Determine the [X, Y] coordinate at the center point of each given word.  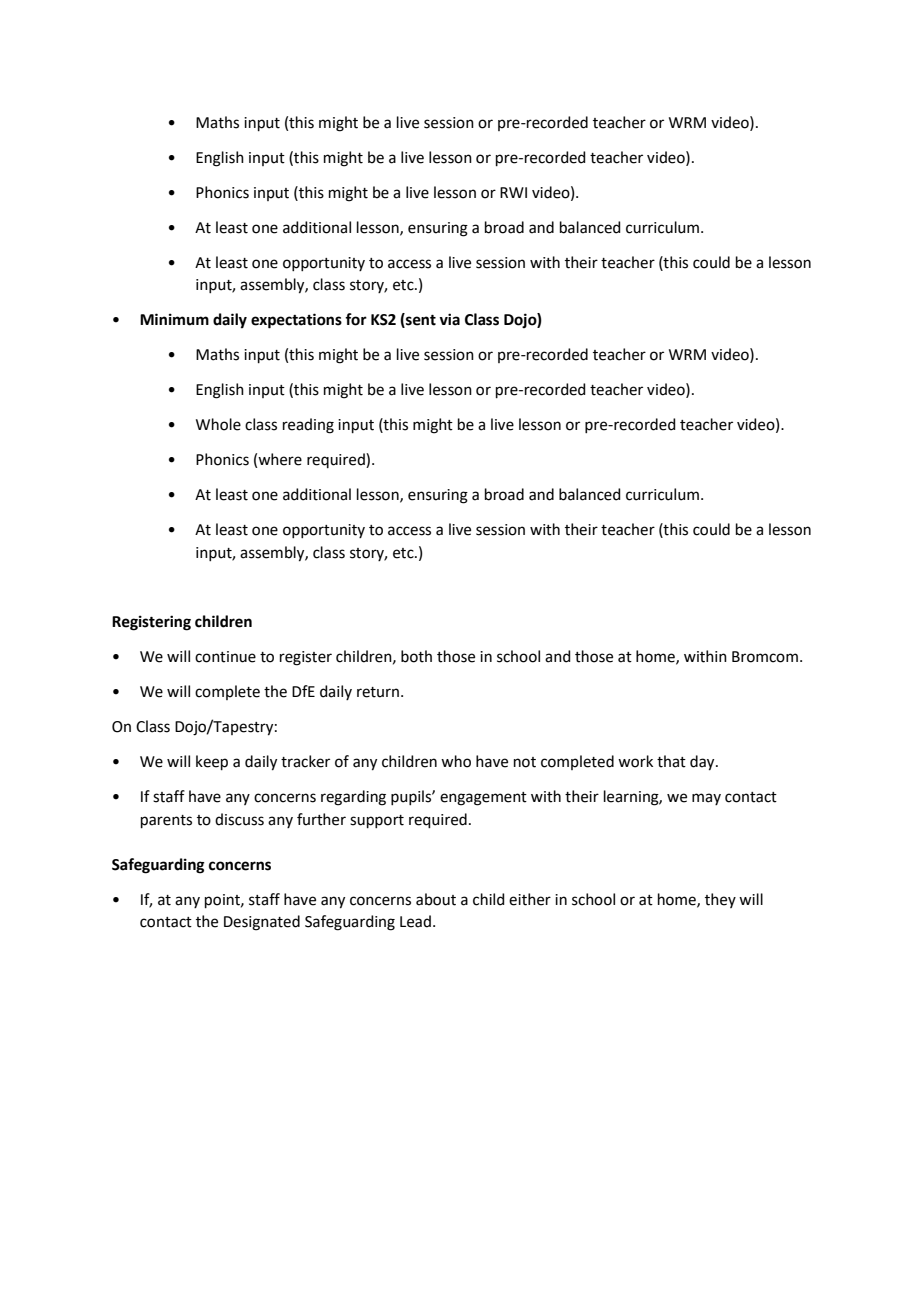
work [635, 761]
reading [308, 426]
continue [225, 657]
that [671, 761]
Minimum [174, 319]
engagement [483, 799]
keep [212, 762]
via [449, 319]
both [416, 656]
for [356, 319]
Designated [262, 923]
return [378, 692]
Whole [218, 424]
